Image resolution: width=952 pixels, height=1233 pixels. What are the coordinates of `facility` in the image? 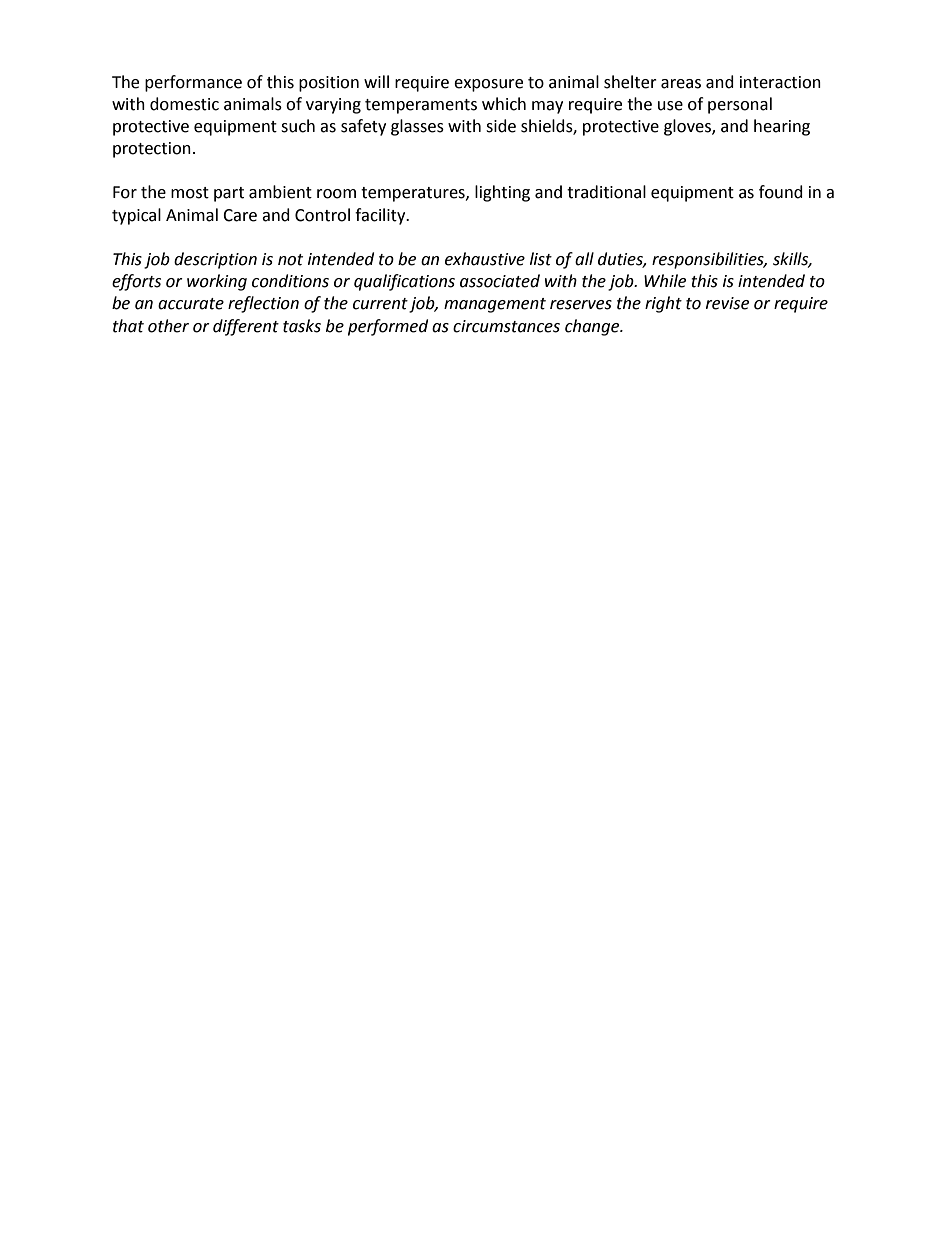 It's located at (381, 216).
